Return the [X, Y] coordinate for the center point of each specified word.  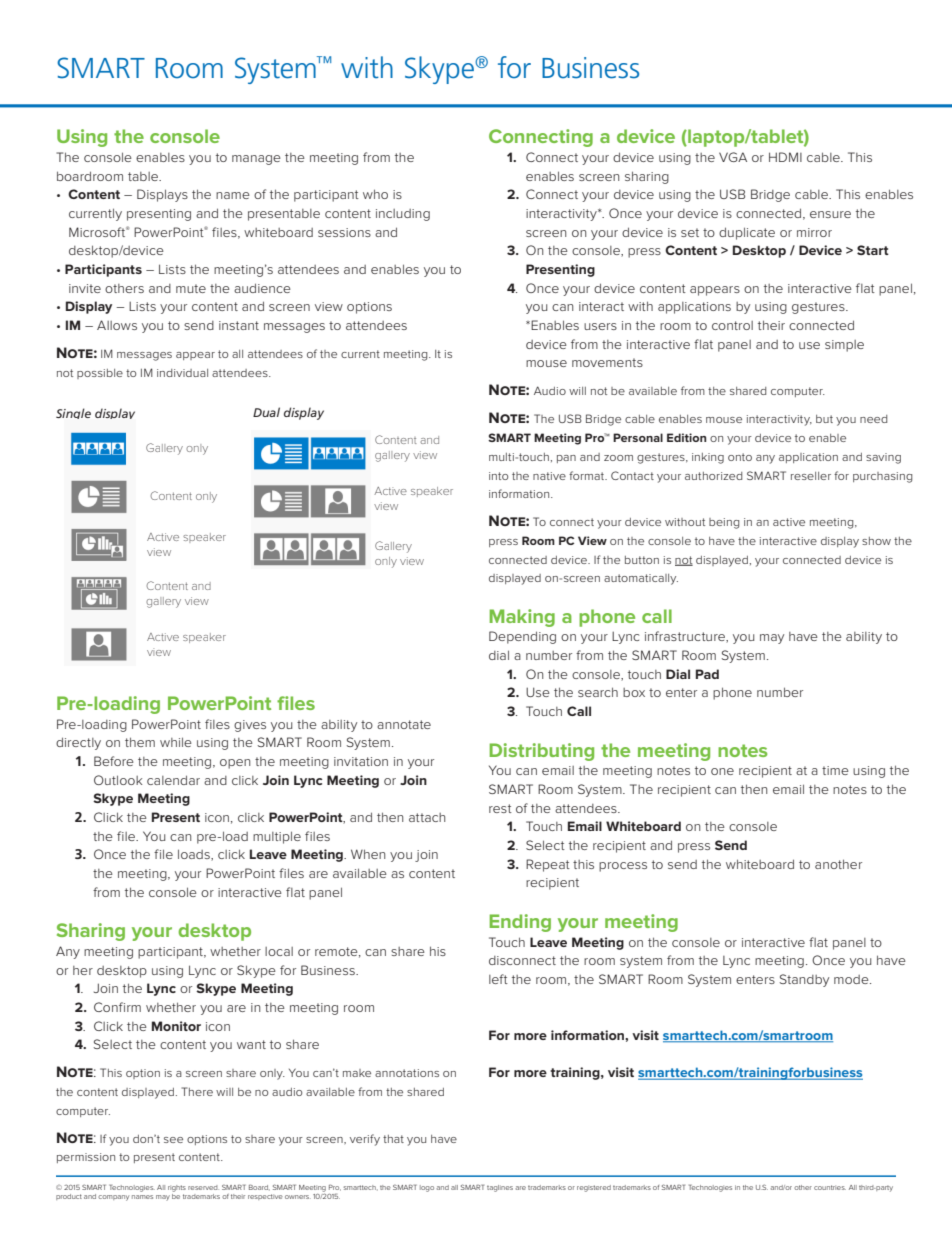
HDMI [785, 157]
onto [740, 457]
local [279, 951]
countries [830, 1187]
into [498, 476]
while [176, 742]
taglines [500, 1188]
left [498, 979]
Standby [804, 980]
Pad [707, 674]
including [403, 215]
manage [256, 160]
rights [177, 1188]
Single [73, 413]
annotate [404, 724]
